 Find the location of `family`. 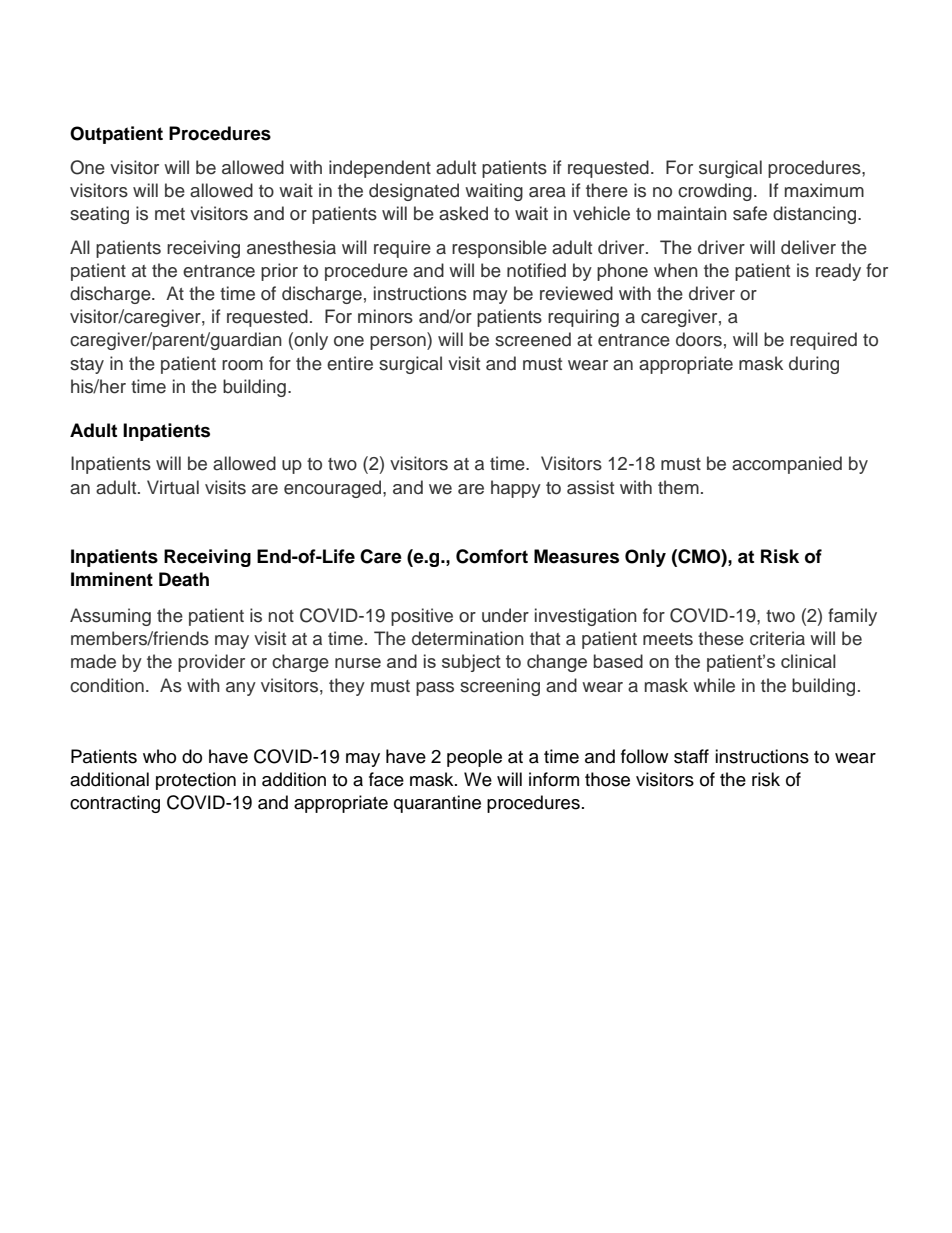

family is located at coordinates (852, 617).
